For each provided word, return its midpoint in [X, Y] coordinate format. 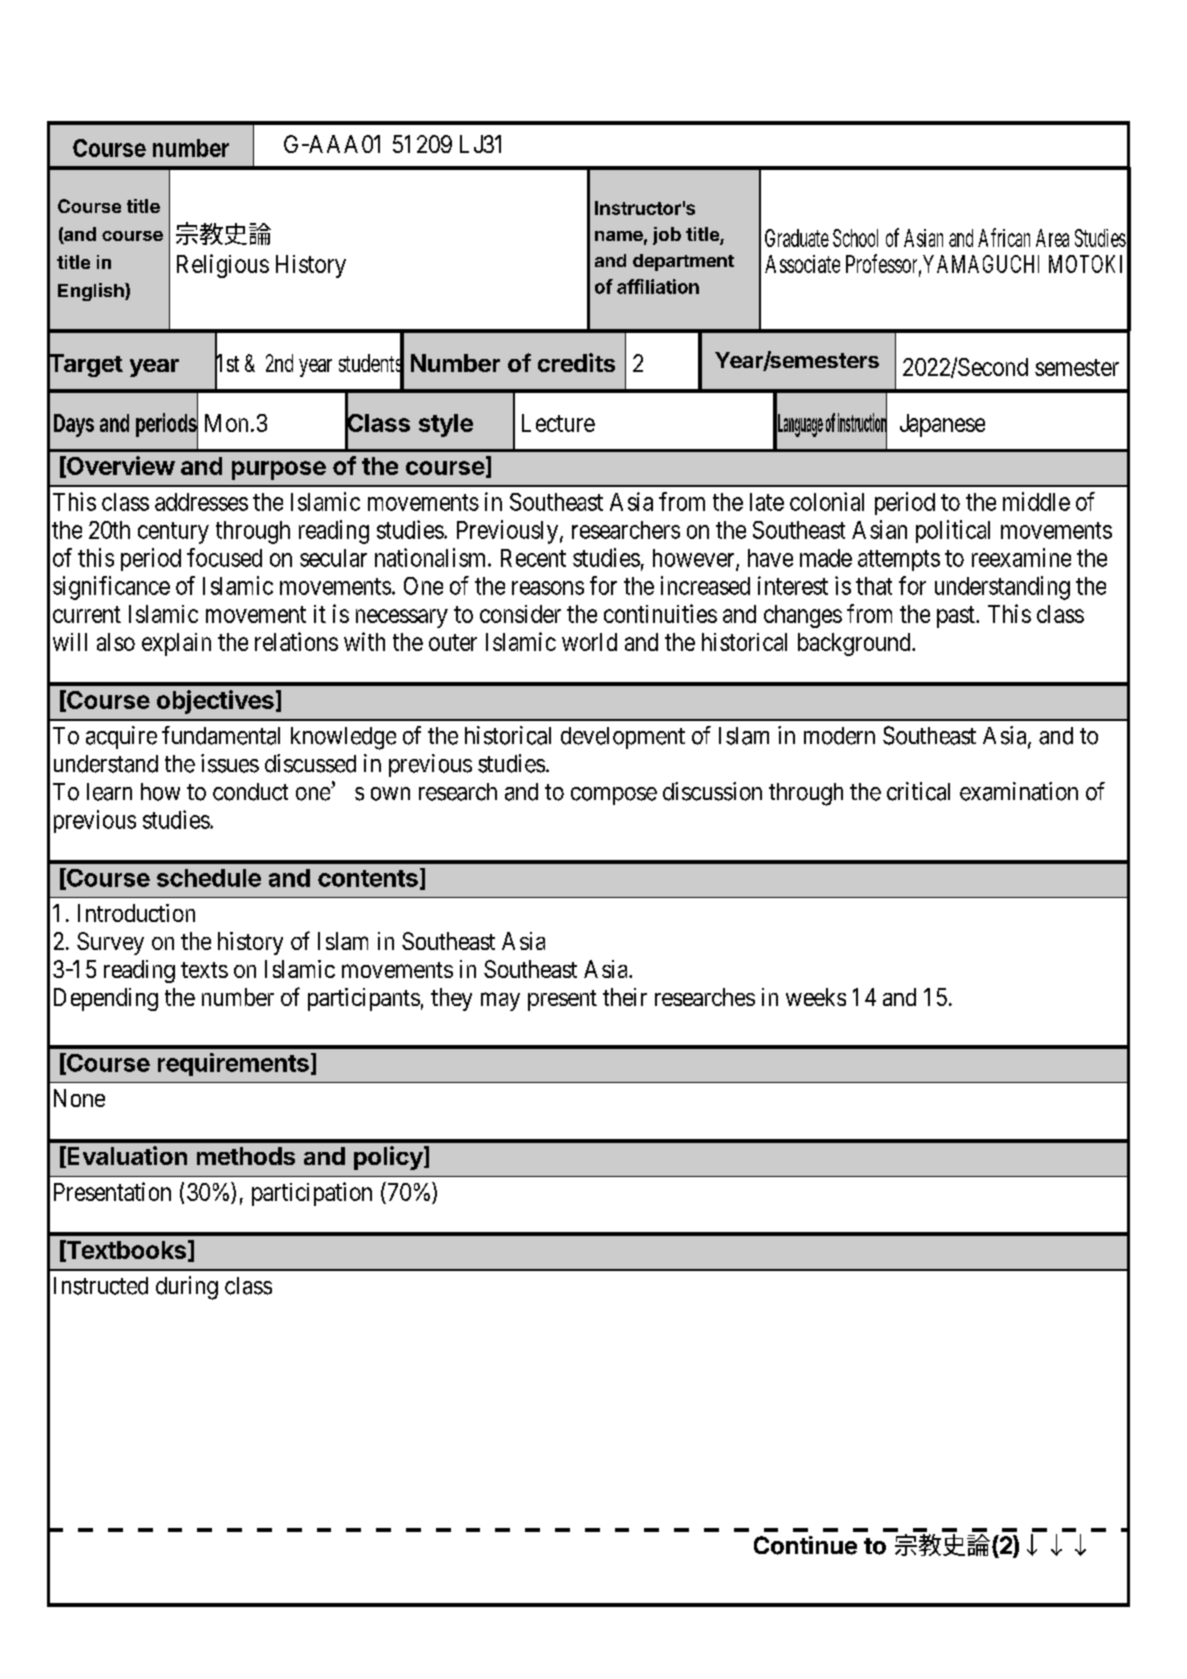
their [625, 997]
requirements [233, 1064]
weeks [816, 997]
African [1004, 237]
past [957, 617]
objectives [215, 702]
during [187, 1288]
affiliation [658, 286]
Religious [223, 266]
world [589, 642]
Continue [805, 1545]
